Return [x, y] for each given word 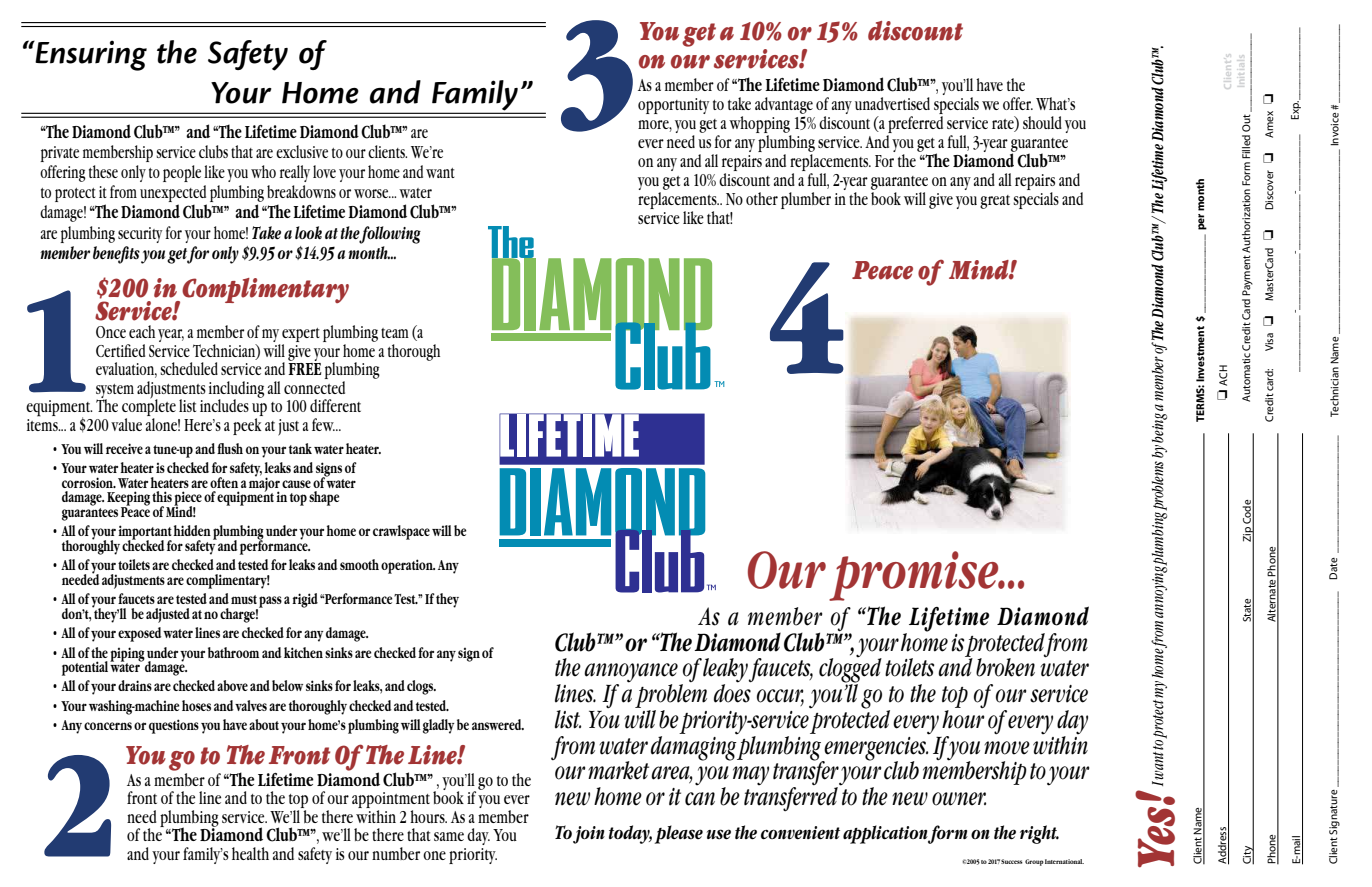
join [589, 835]
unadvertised [892, 103]
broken [1005, 667]
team [395, 333]
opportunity [673, 106]
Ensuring [90, 55]
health [250, 853]
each [142, 331]
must [244, 599]
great [995, 202]
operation [408, 566]
